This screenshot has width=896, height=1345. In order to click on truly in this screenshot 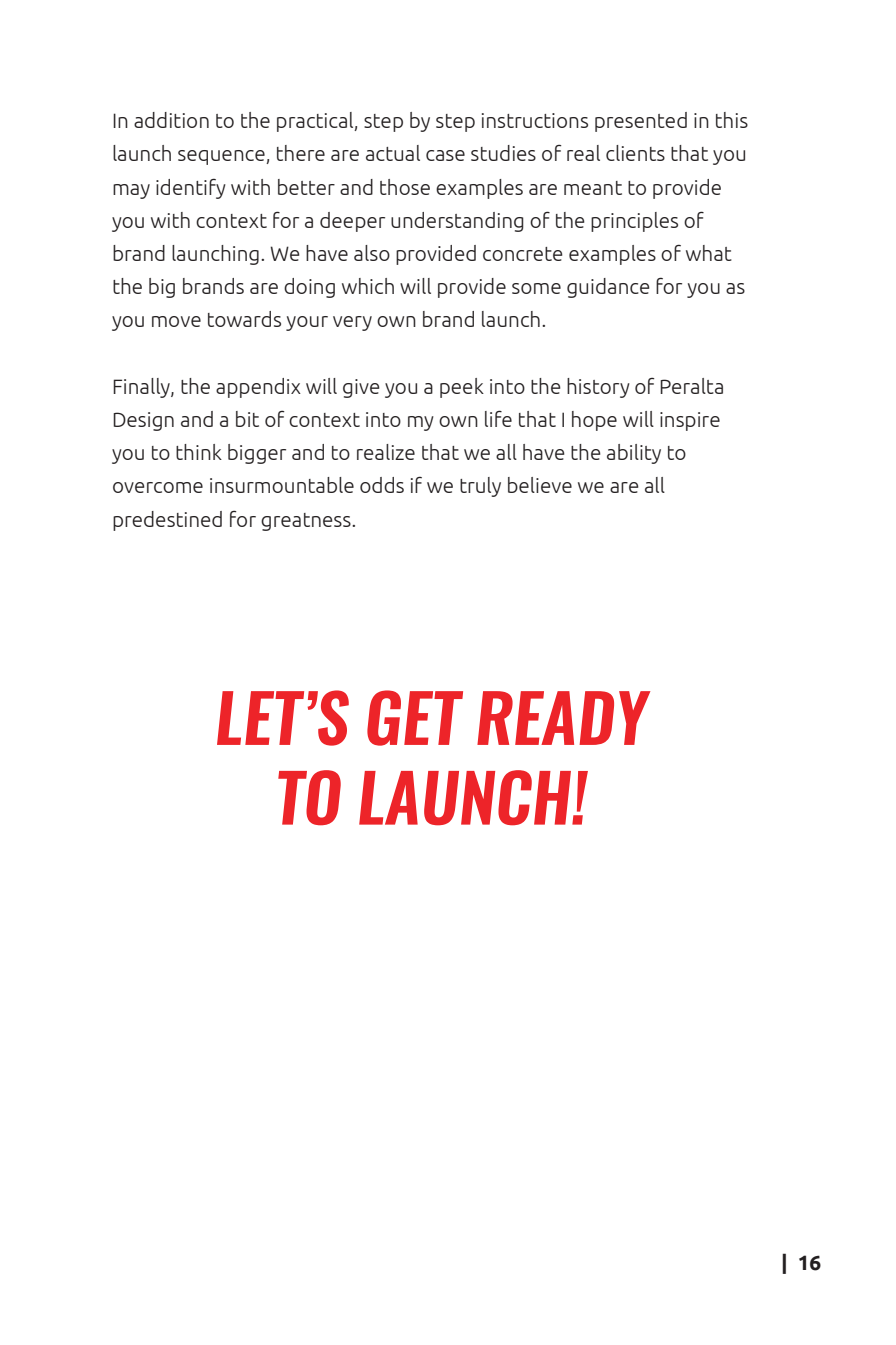, I will do `click(480, 487)`.
